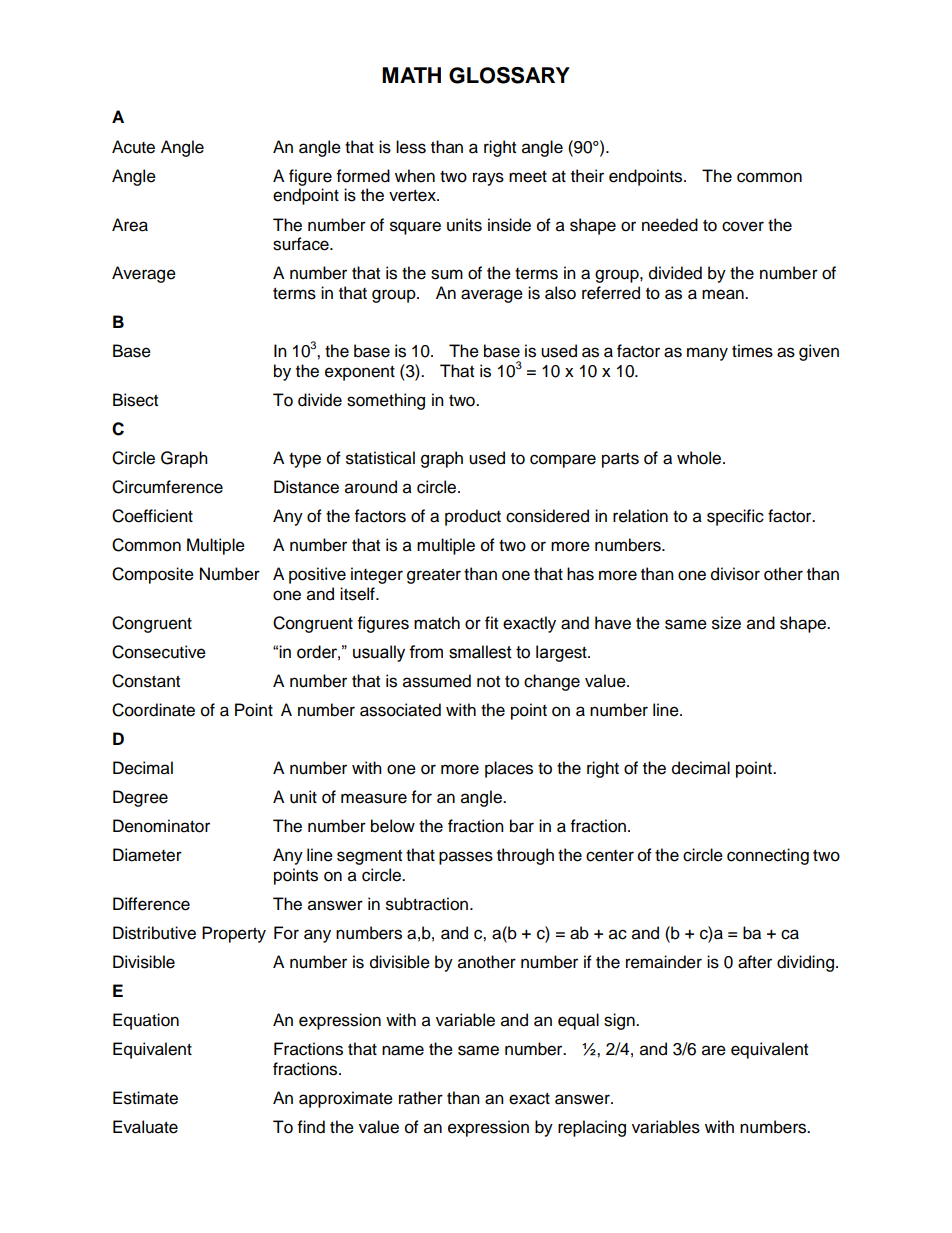 The image size is (952, 1233). What do you see at coordinates (491, 622) in the image?
I see `fit` at bounding box center [491, 622].
